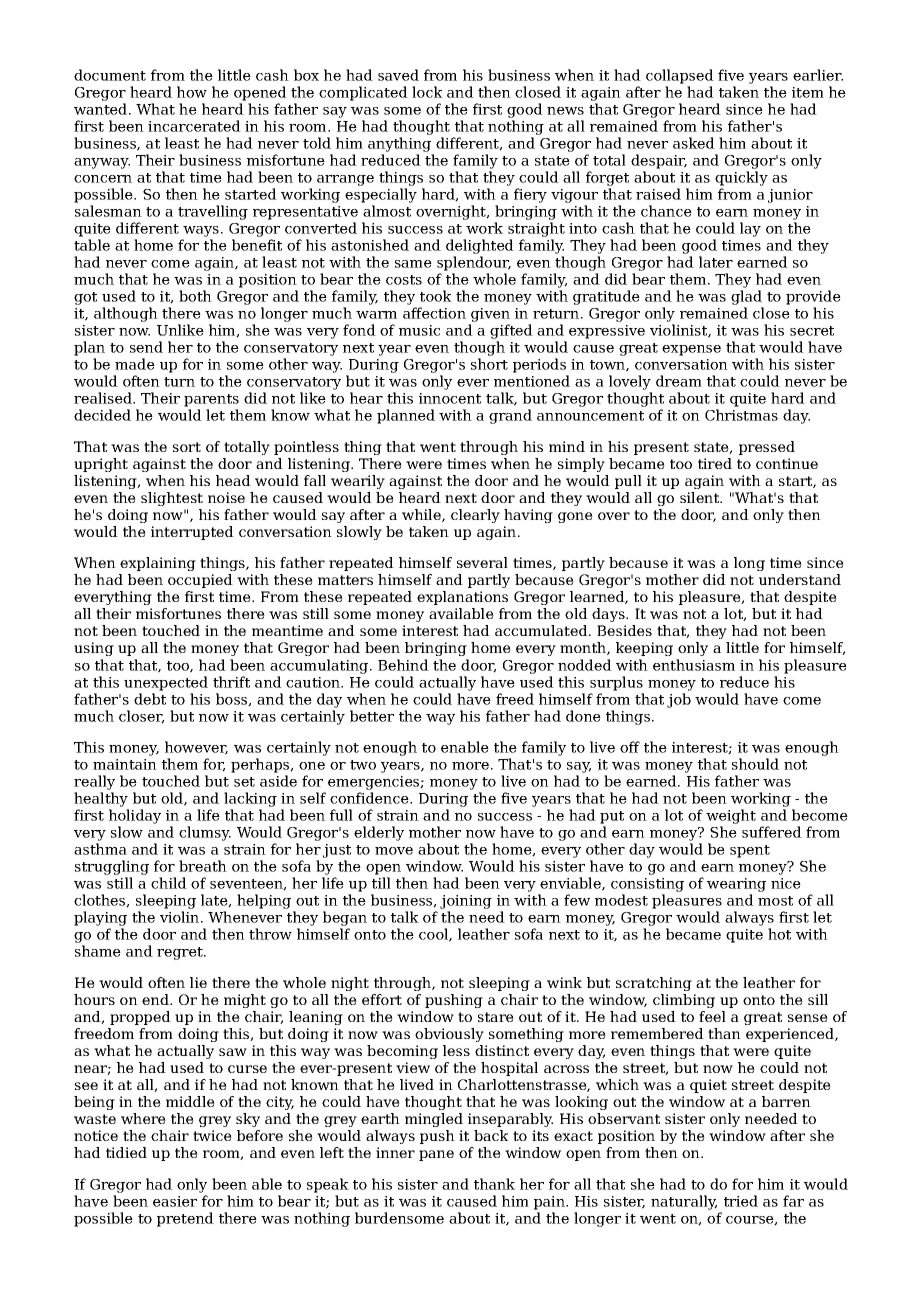  What do you see at coordinates (205, 833) in the document?
I see `clumsy` at bounding box center [205, 833].
